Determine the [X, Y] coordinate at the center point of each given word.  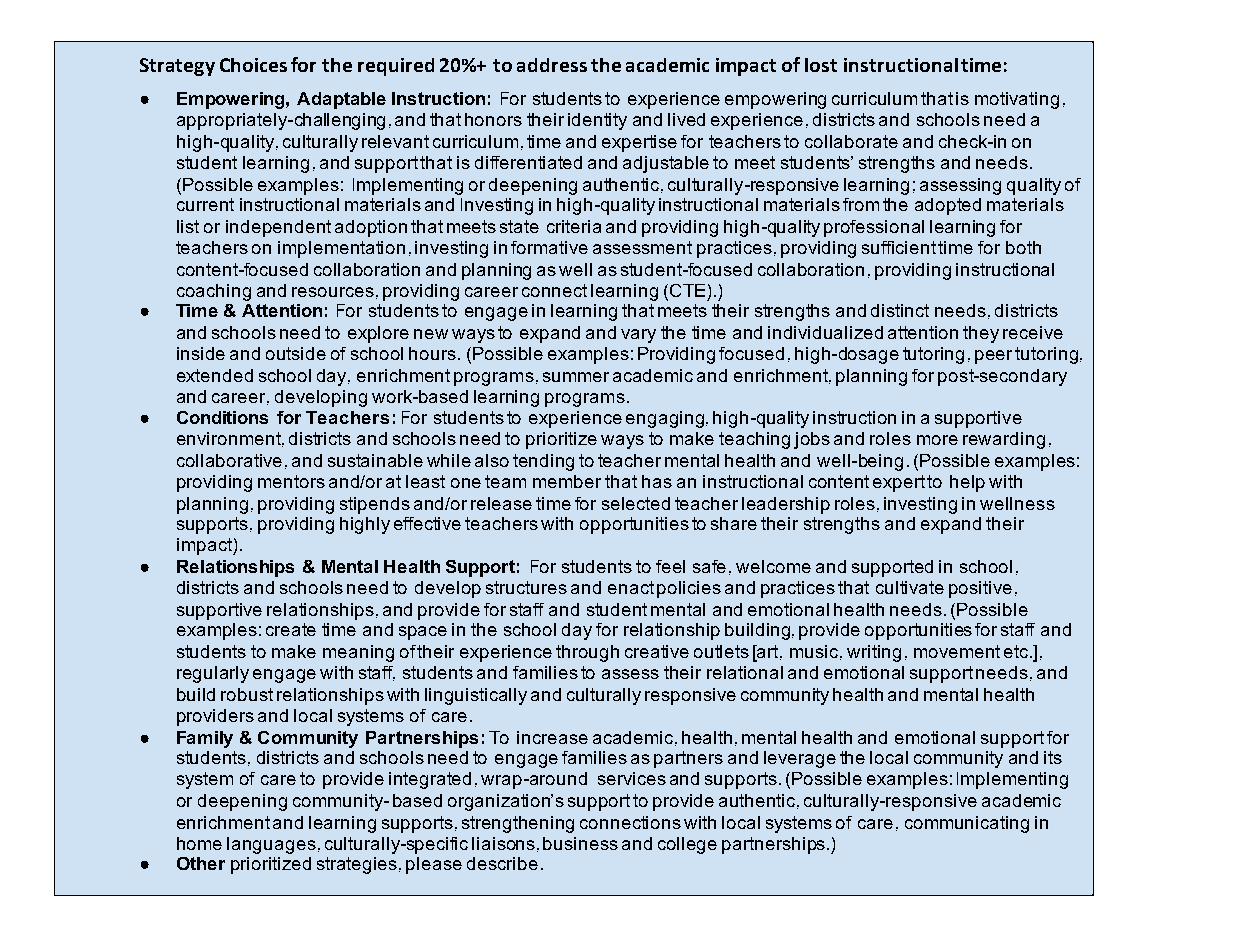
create [291, 629]
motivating [1017, 100]
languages [271, 845]
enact [631, 587]
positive [980, 589]
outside [296, 353]
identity [597, 121]
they [981, 334]
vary [638, 336]
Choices [253, 65]
